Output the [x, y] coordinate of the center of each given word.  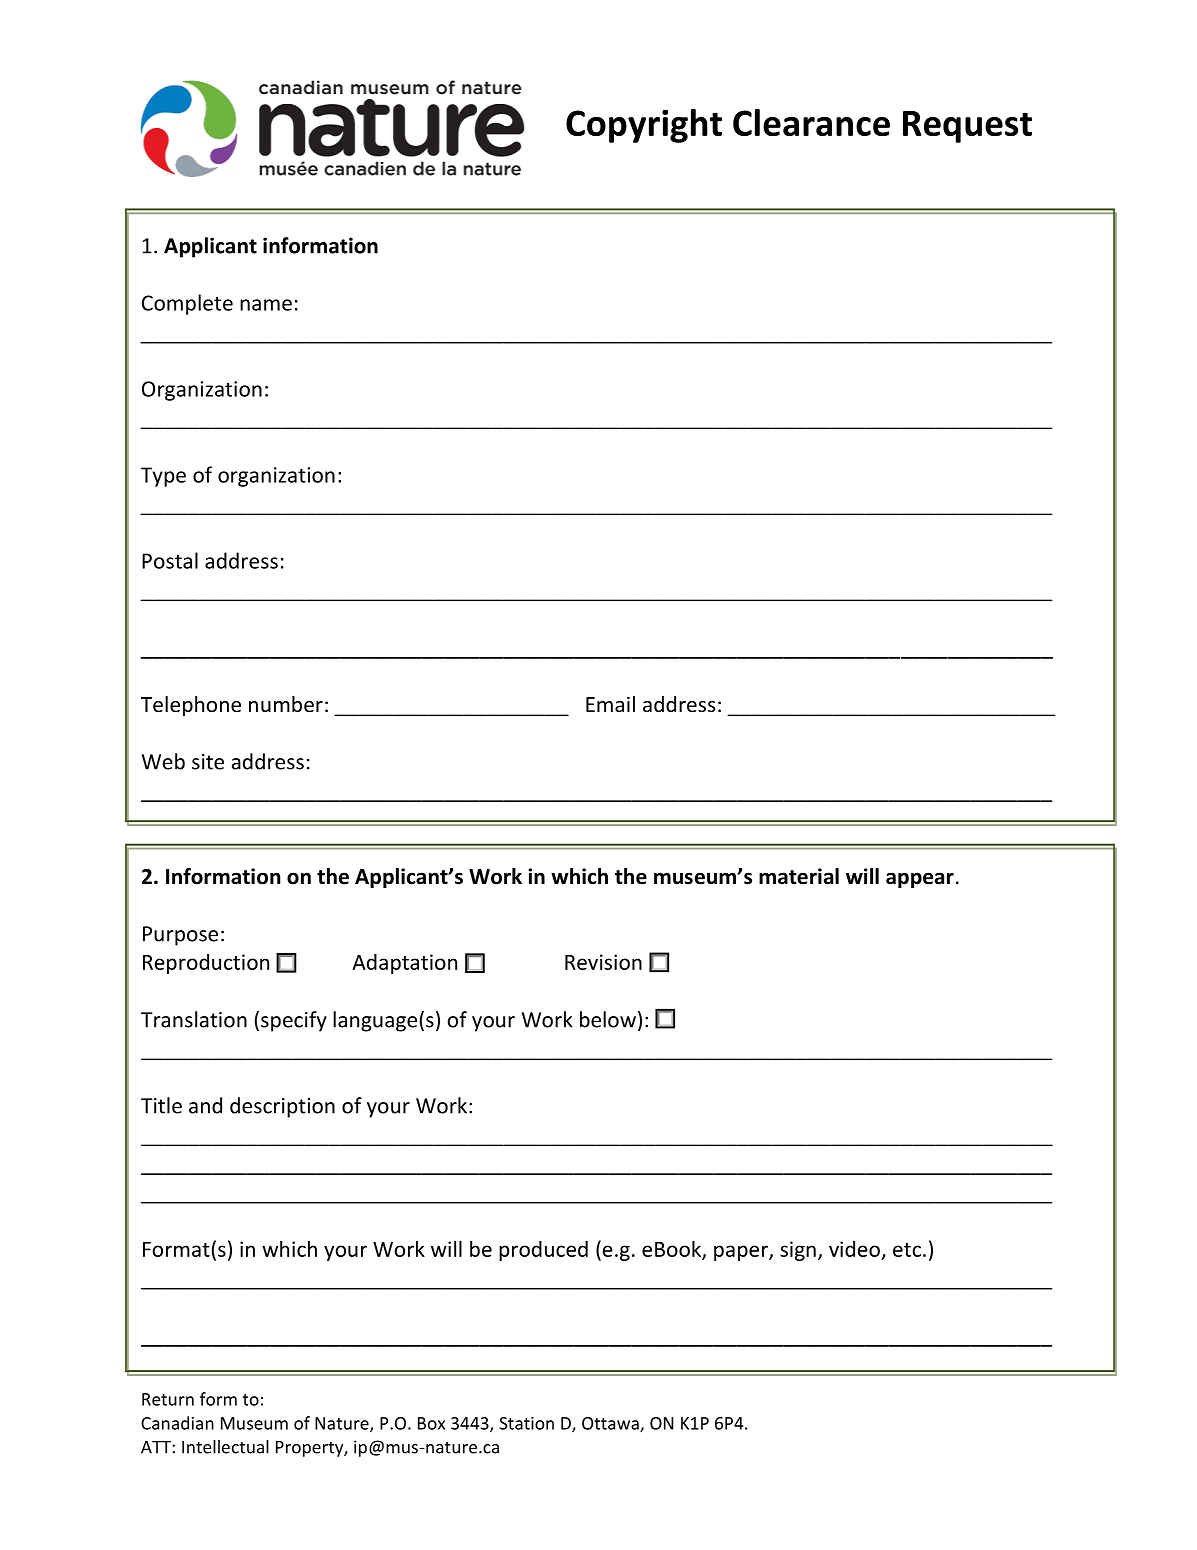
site [208, 762]
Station [526, 1423]
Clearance [811, 122]
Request [967, 127]
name [266, 305]
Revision [603, 962]
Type [163, 477]
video [854, 1249]
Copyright [644, 126]
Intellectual [225, 1447]
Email [610, 704]
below [608, 1019]
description [282, 1107]
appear [920, 880]
